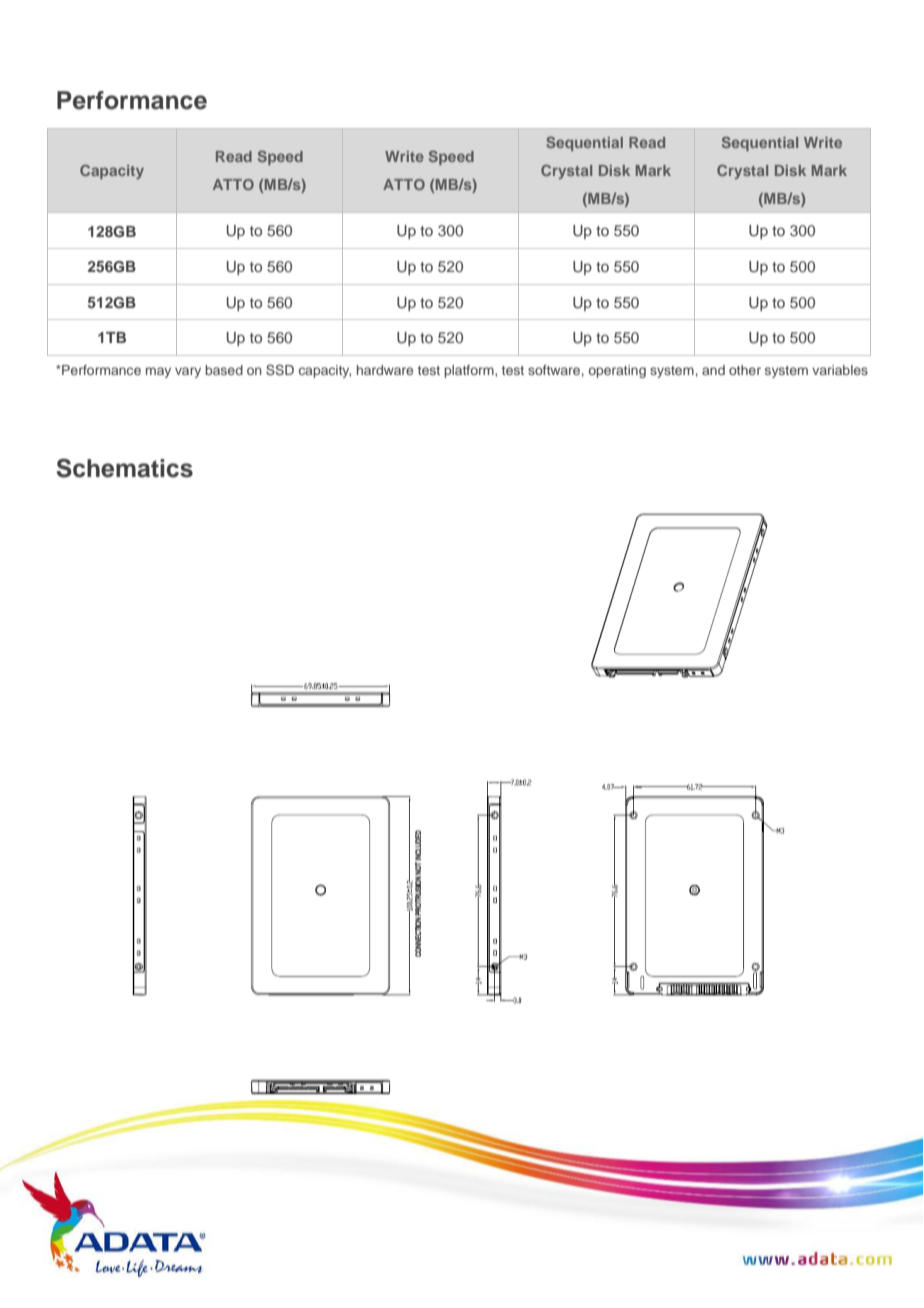 The width and height of the image is (924, 1308). What do you see at coordinates (224, 370) in the image?
I see `based` at bounding box center [224, 370].
